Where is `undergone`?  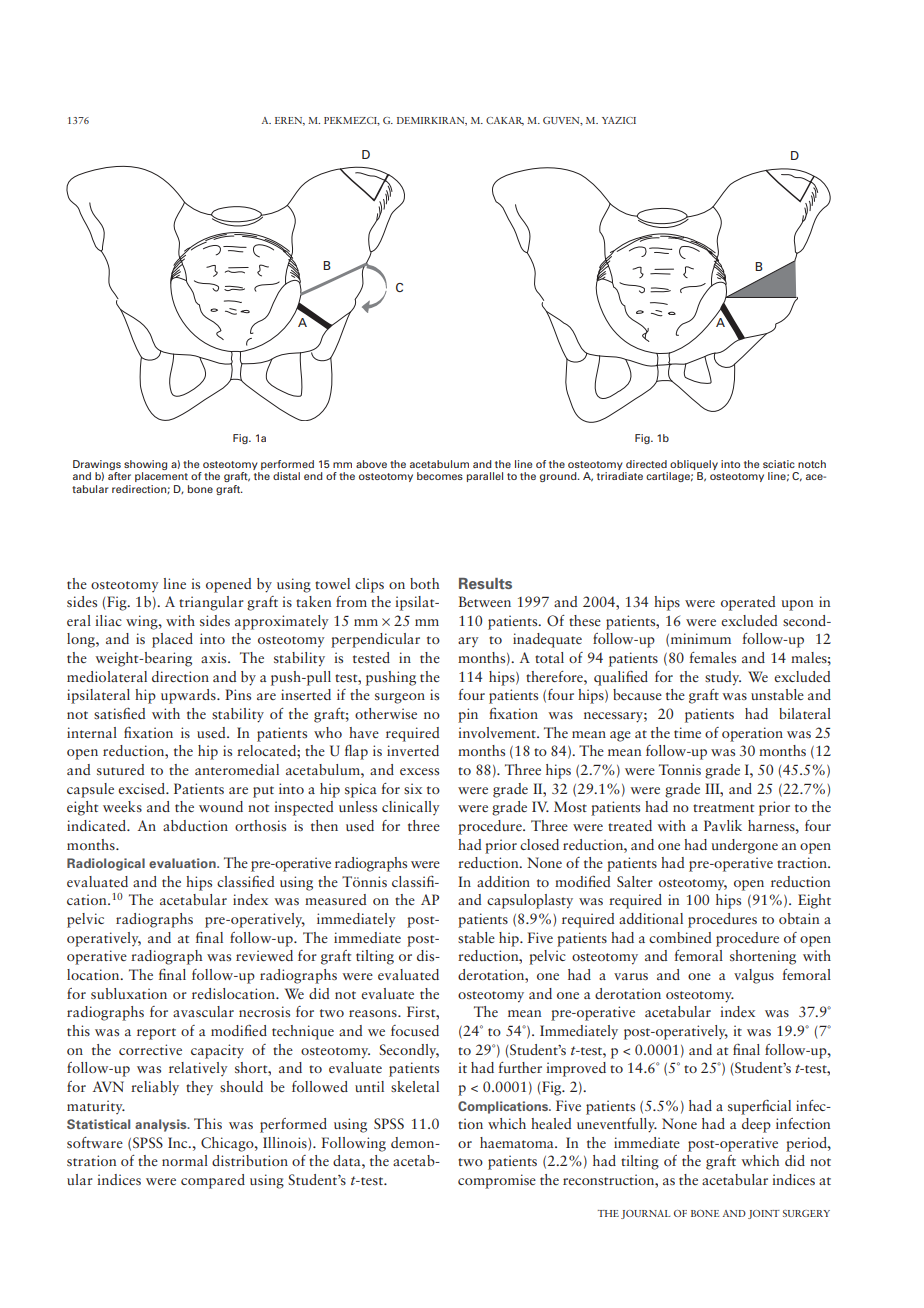 undergone is located at coordinates (744, 846).
